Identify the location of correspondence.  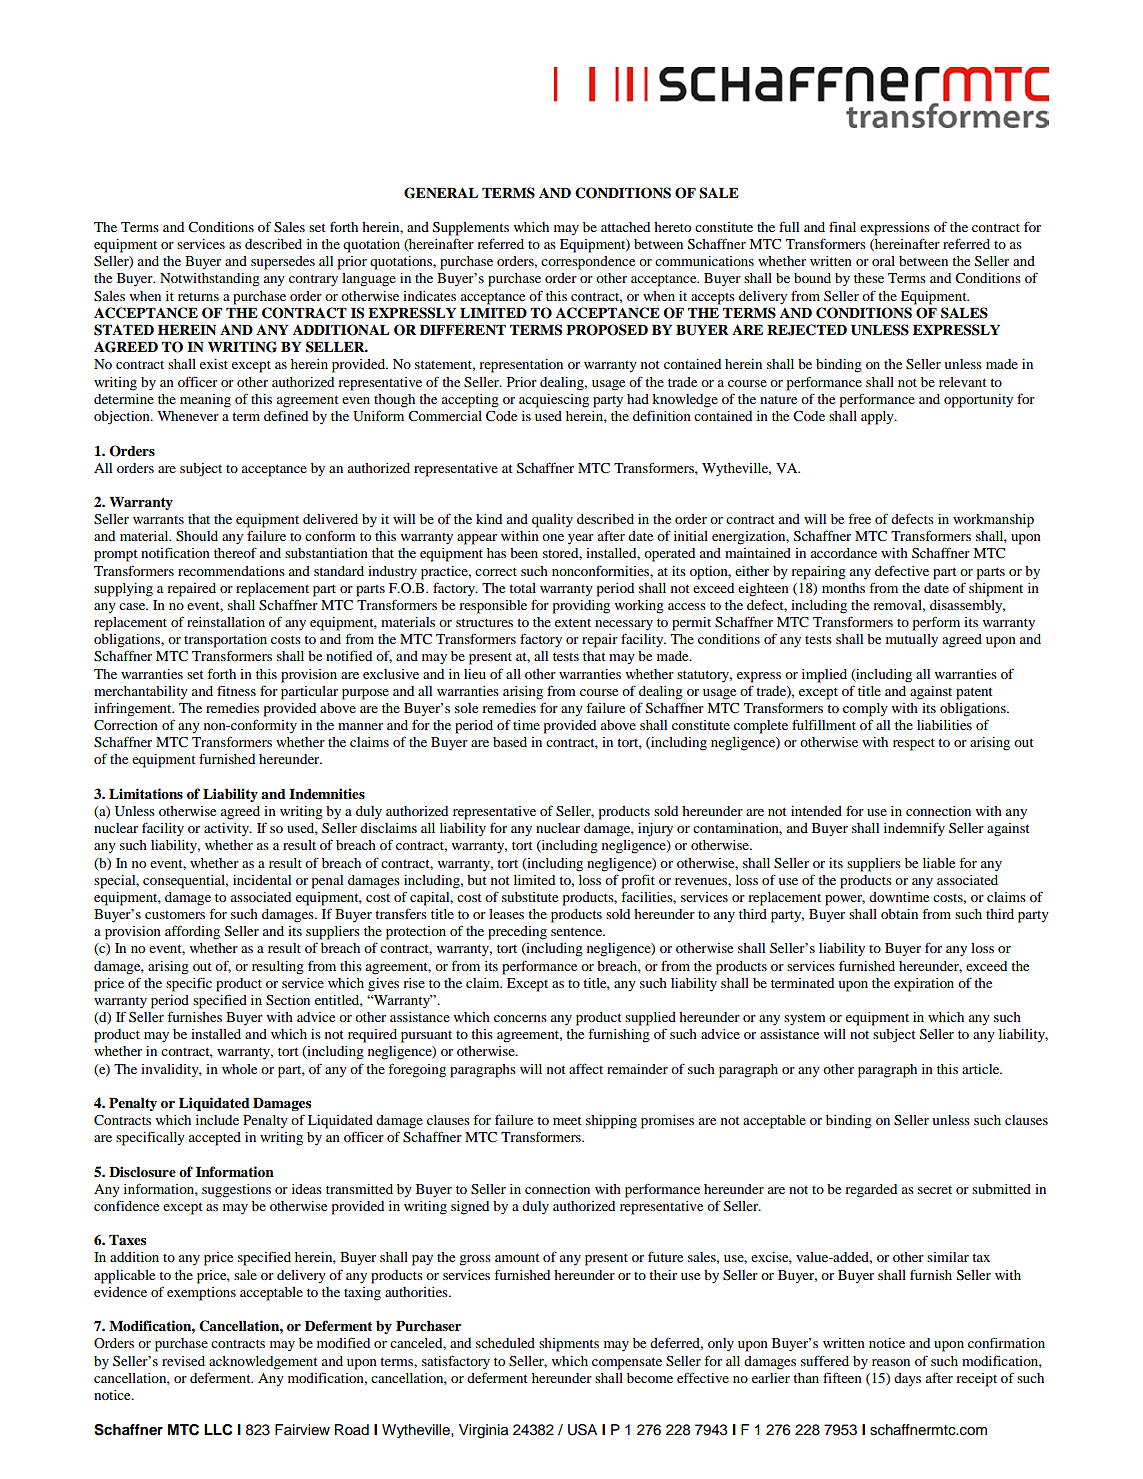
(588, 263).
